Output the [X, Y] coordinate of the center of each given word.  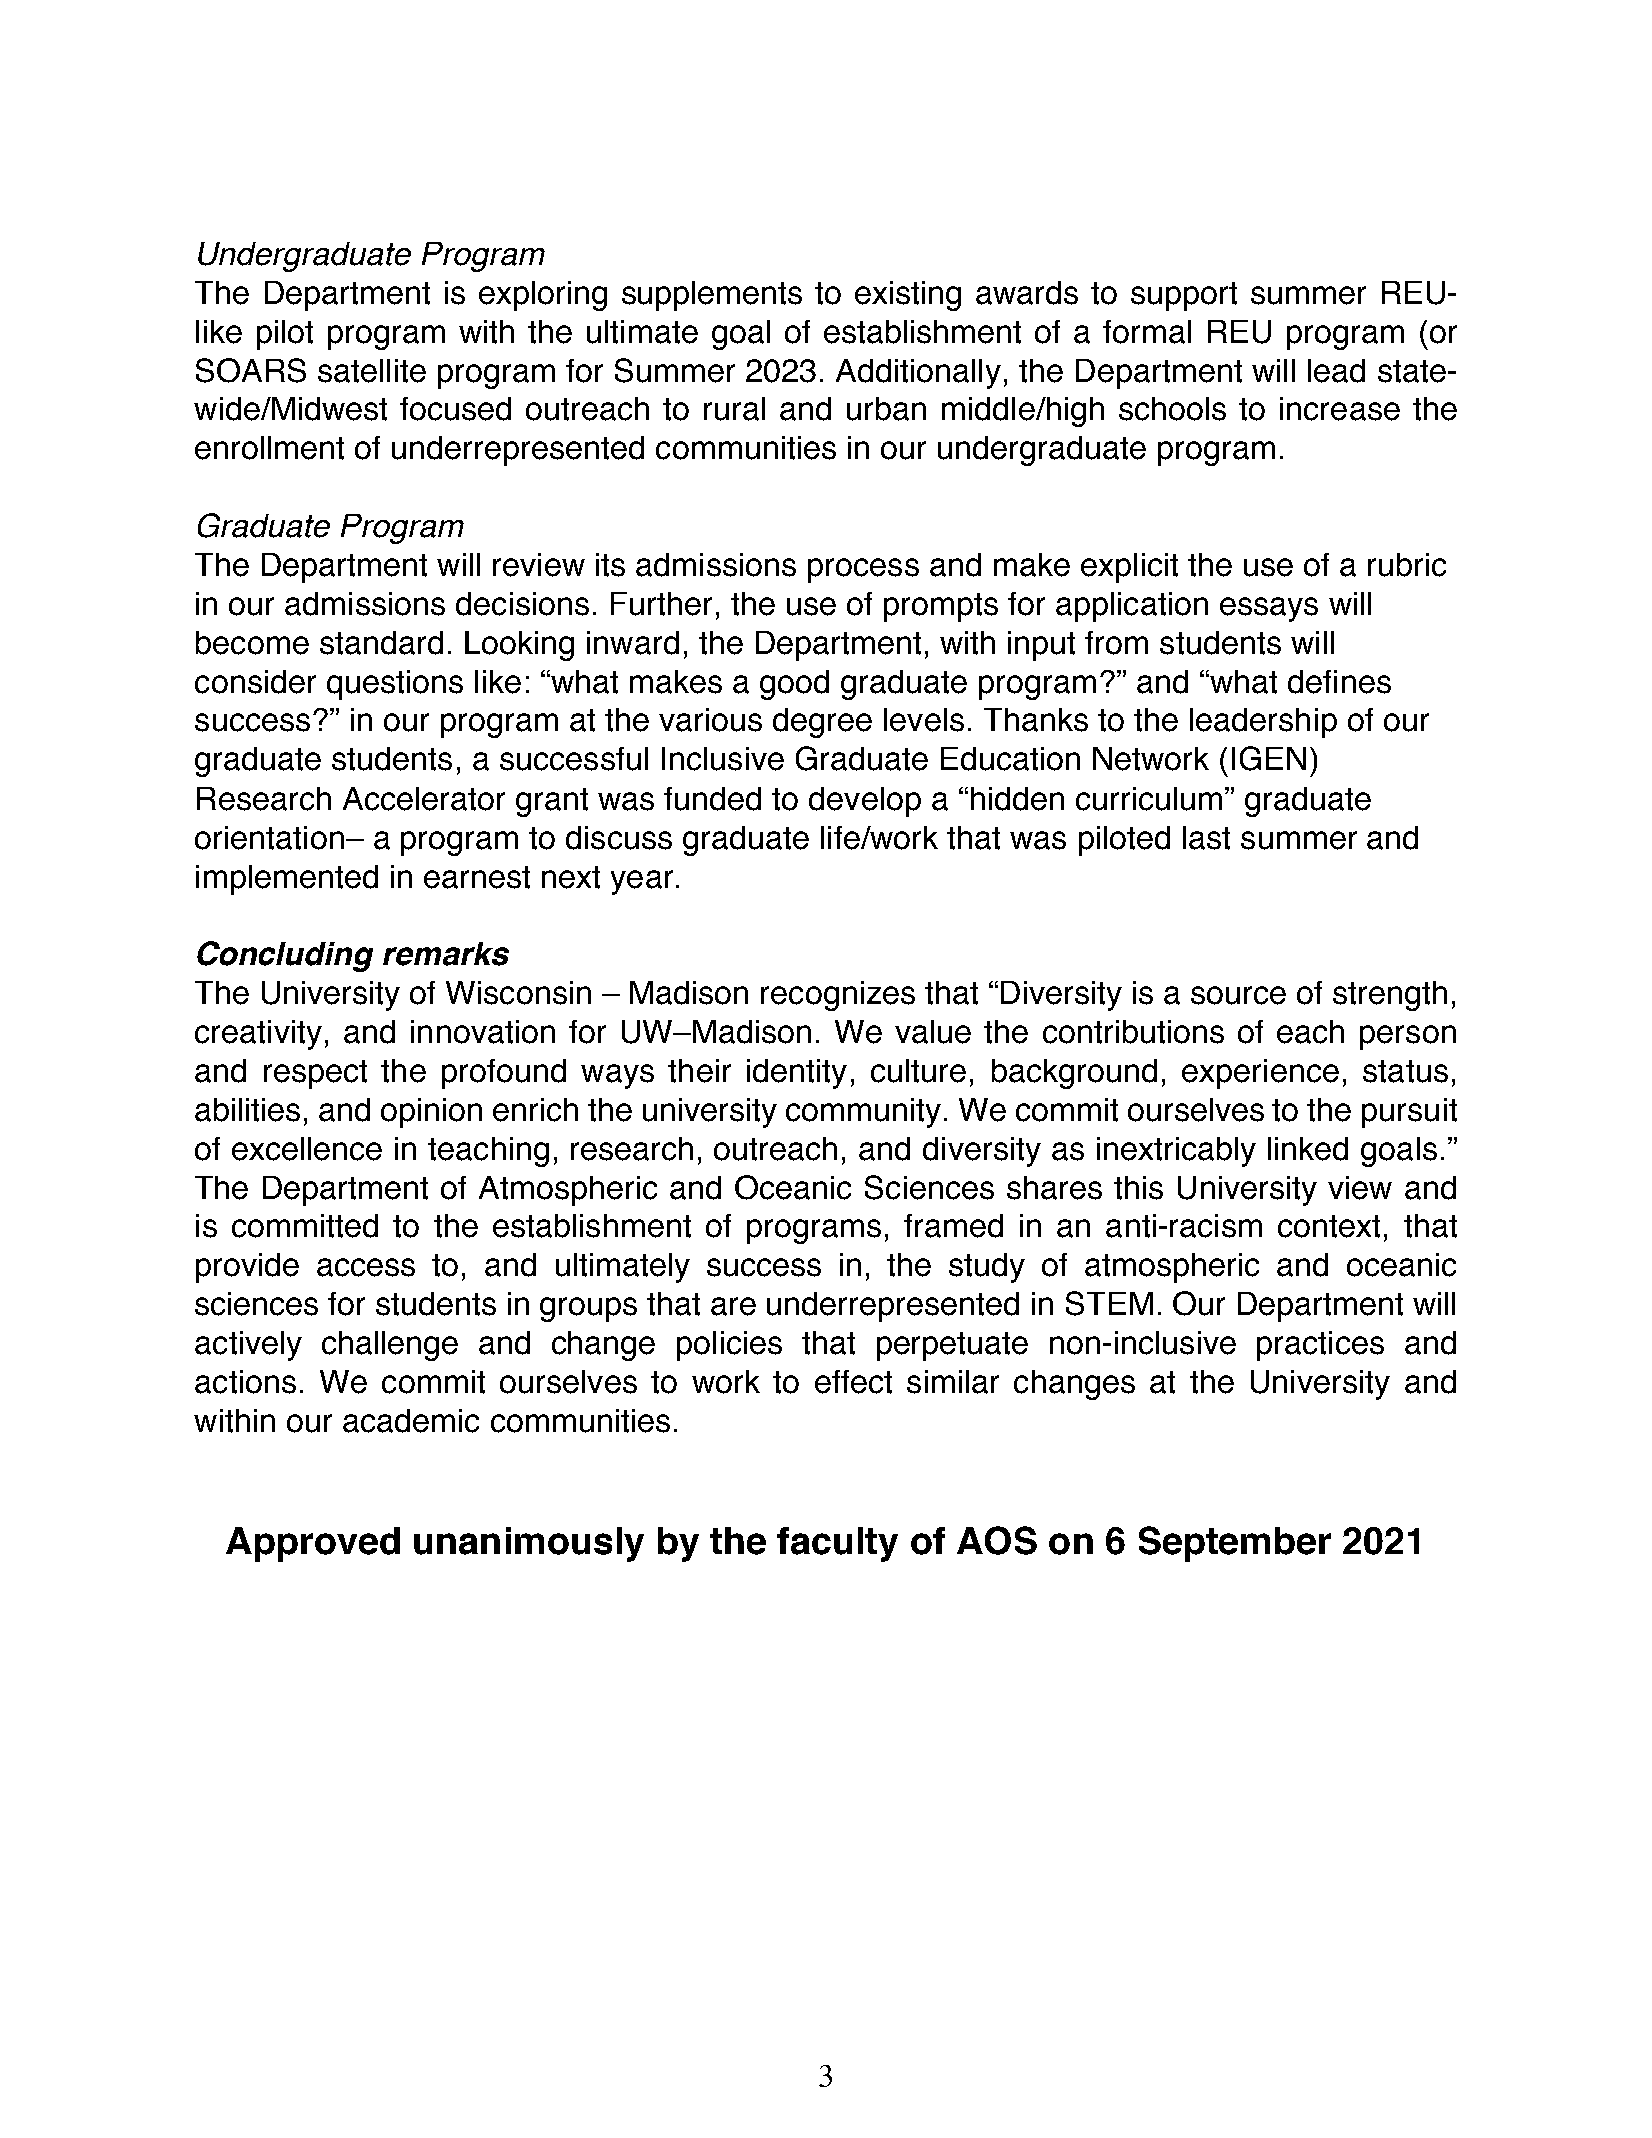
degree [822, 723]
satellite [372, 371]
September [1235, 1544]
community [863, 1113]
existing [908, 296]
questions [395, 685]
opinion [431, 1113]
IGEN [1269, 758]
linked [1308, 1149]
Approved [313, 1544]
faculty [837, 1544]
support [1184, 296]
